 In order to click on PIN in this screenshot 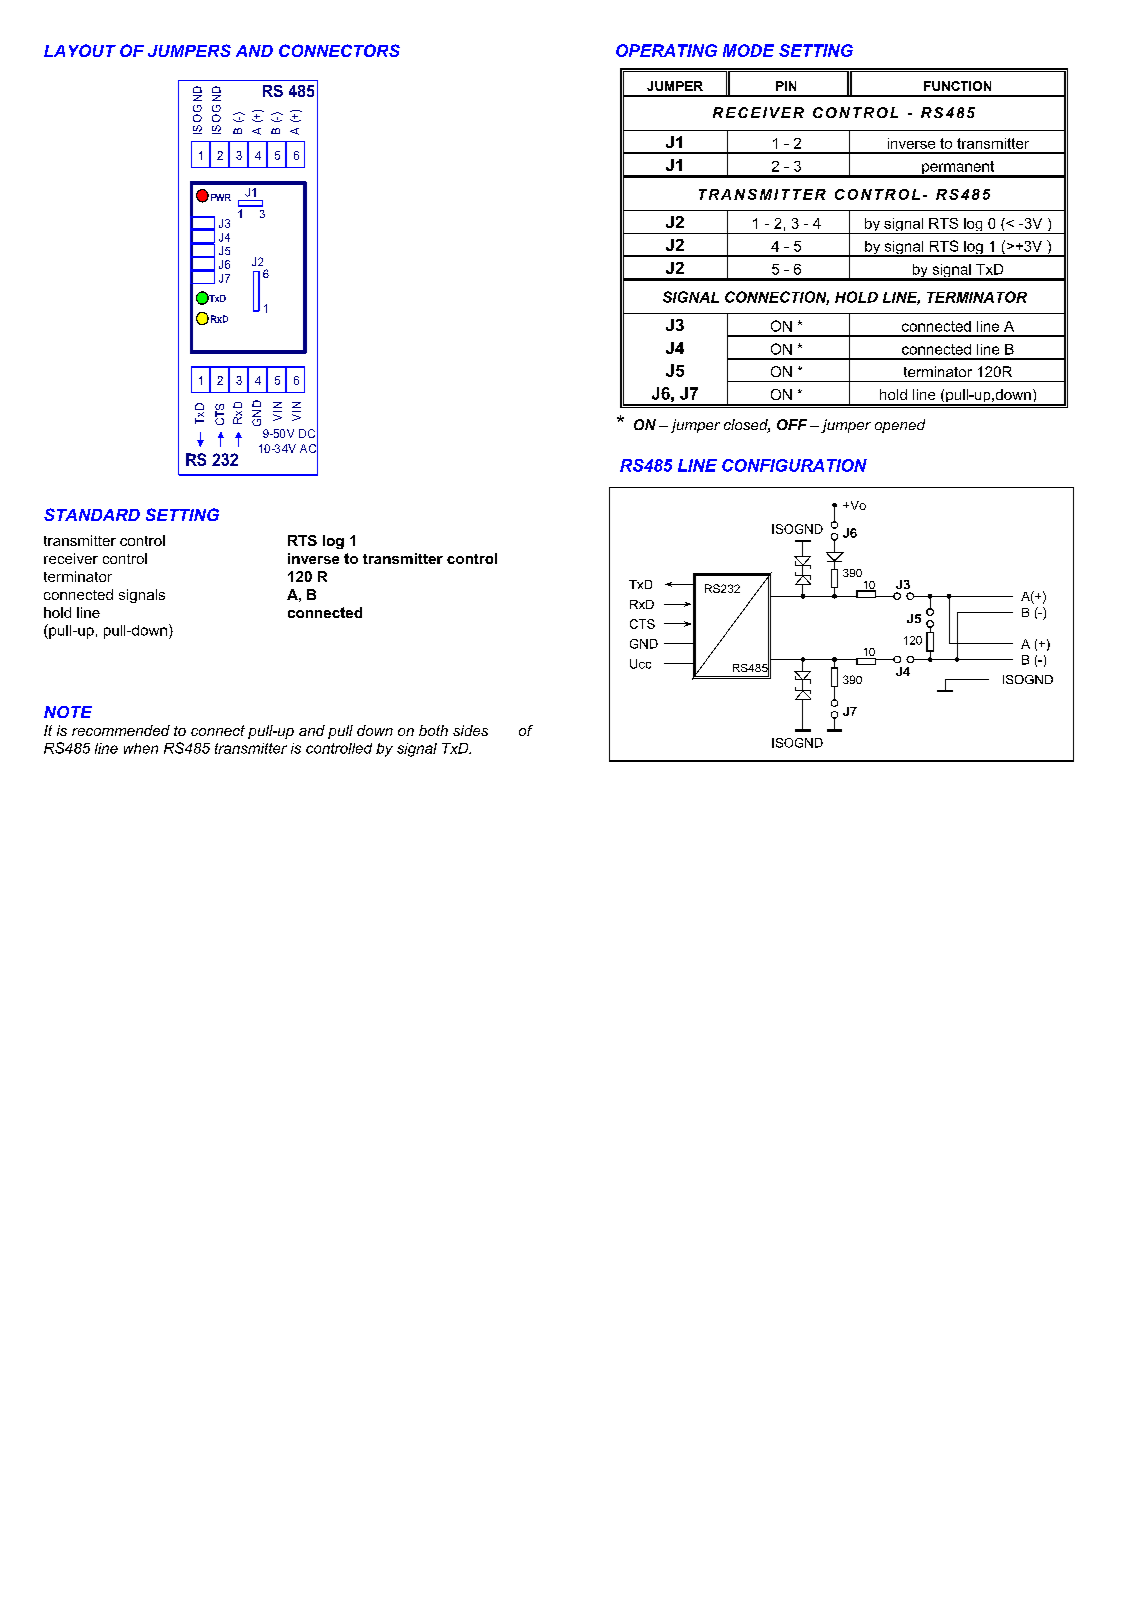, I will do `click(786, 86)`.
